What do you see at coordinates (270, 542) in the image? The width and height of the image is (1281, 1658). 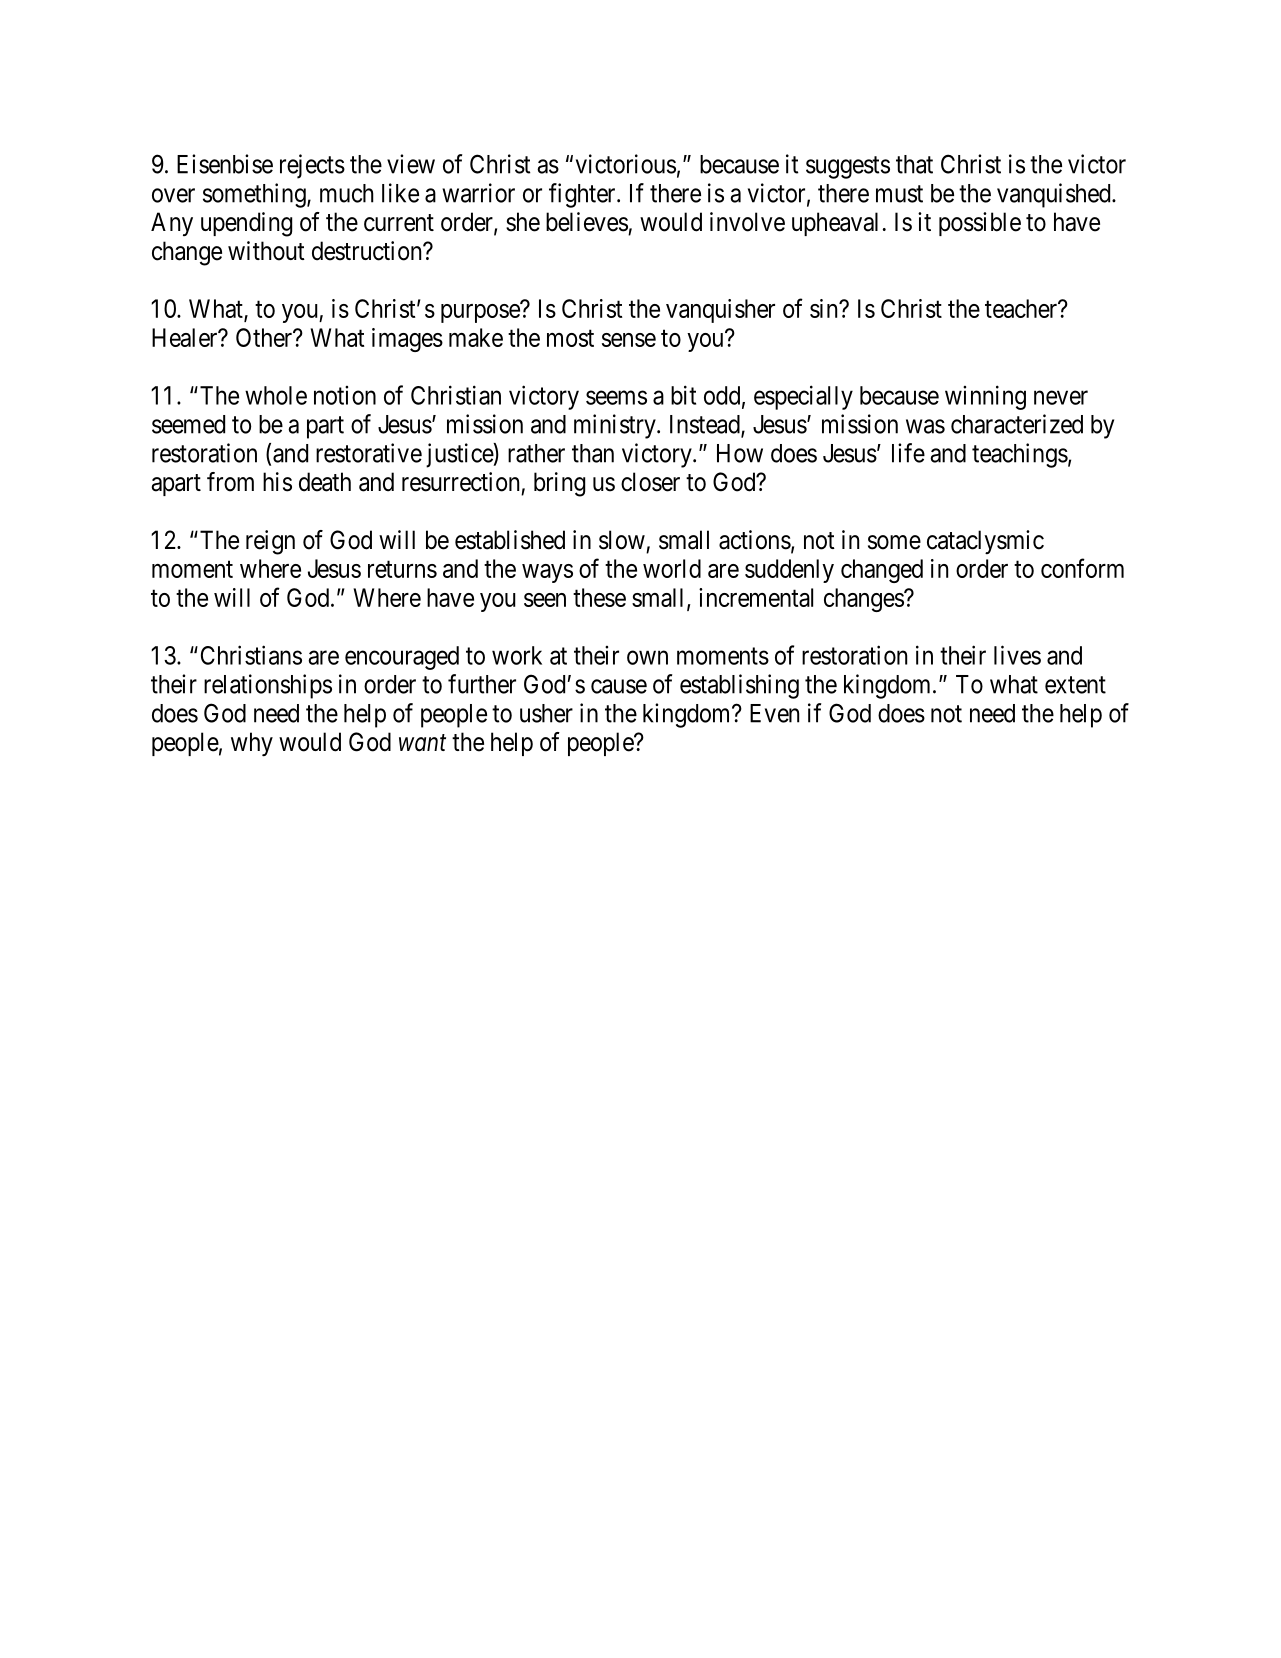 I see `reign` at bounding box center [270, 542].
